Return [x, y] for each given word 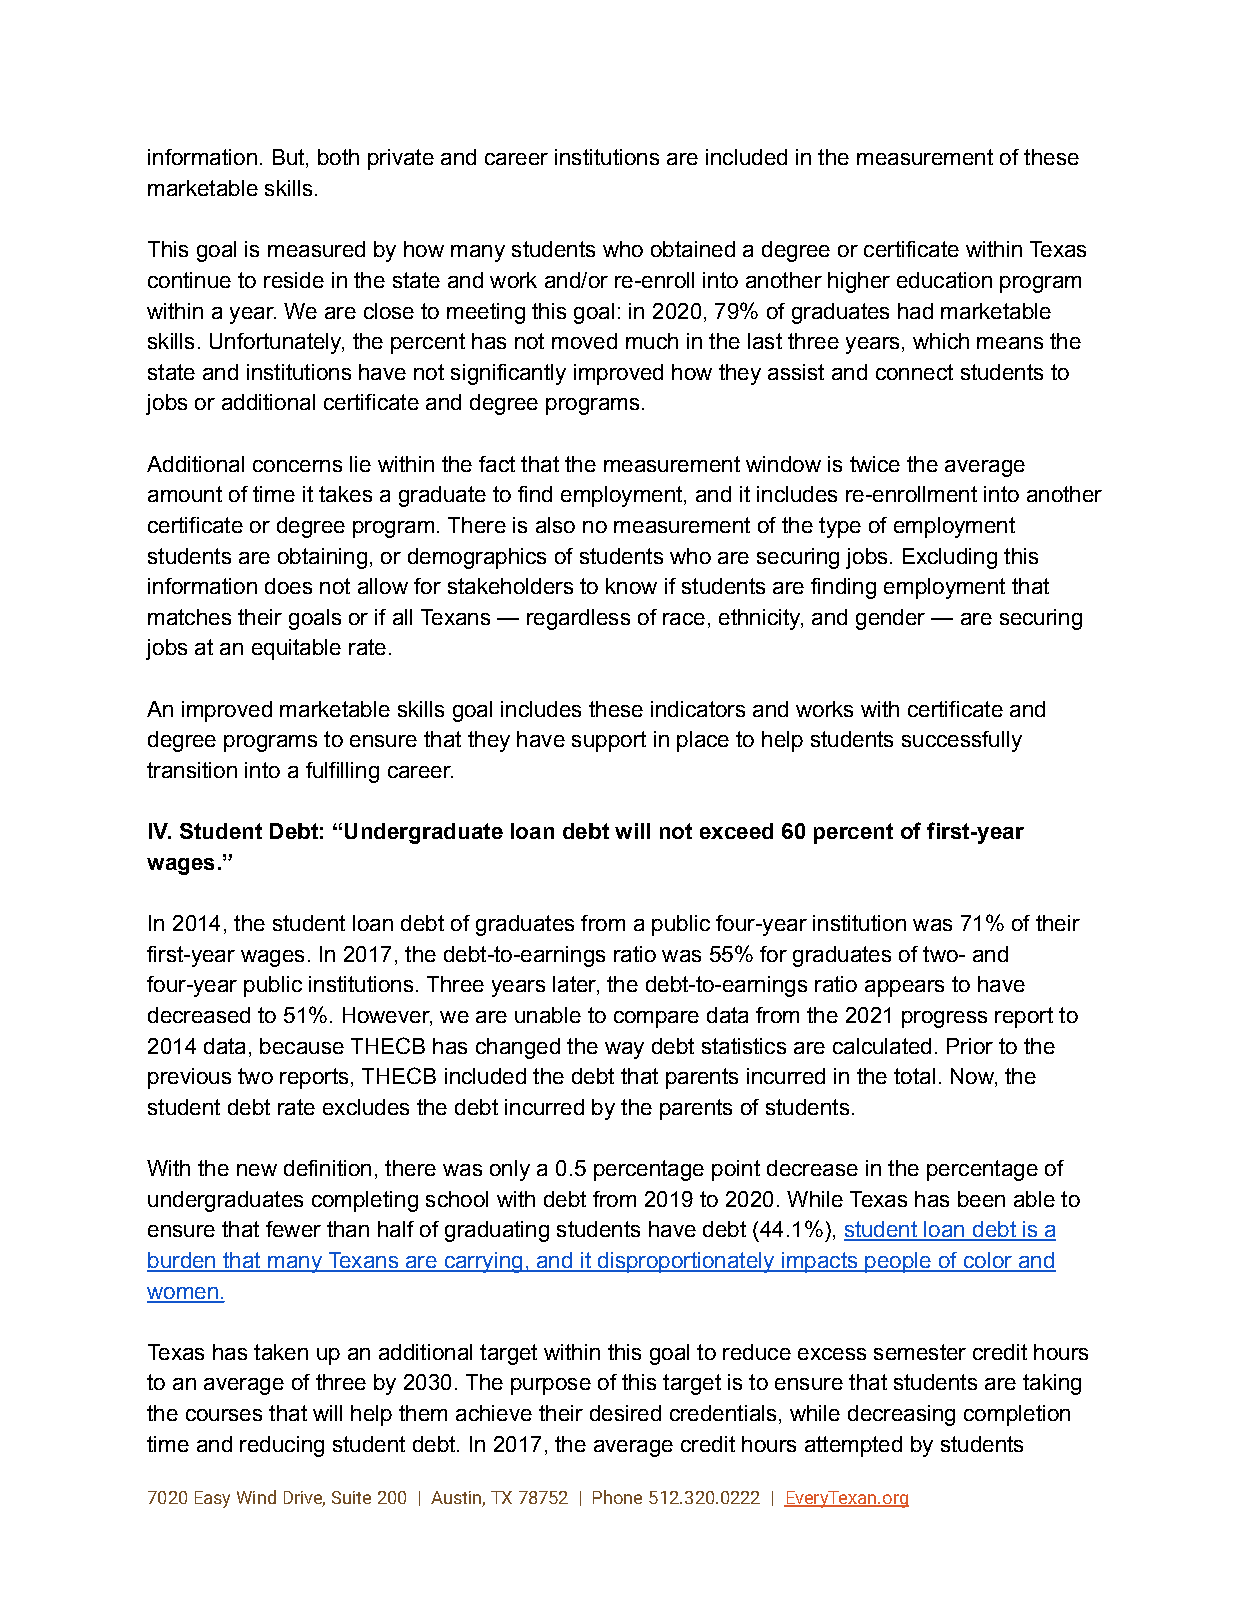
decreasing [901, 1415]
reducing [282, 1446]
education [944, 280]
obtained [693, 249]
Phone [617, 1497]
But [290, 158]
